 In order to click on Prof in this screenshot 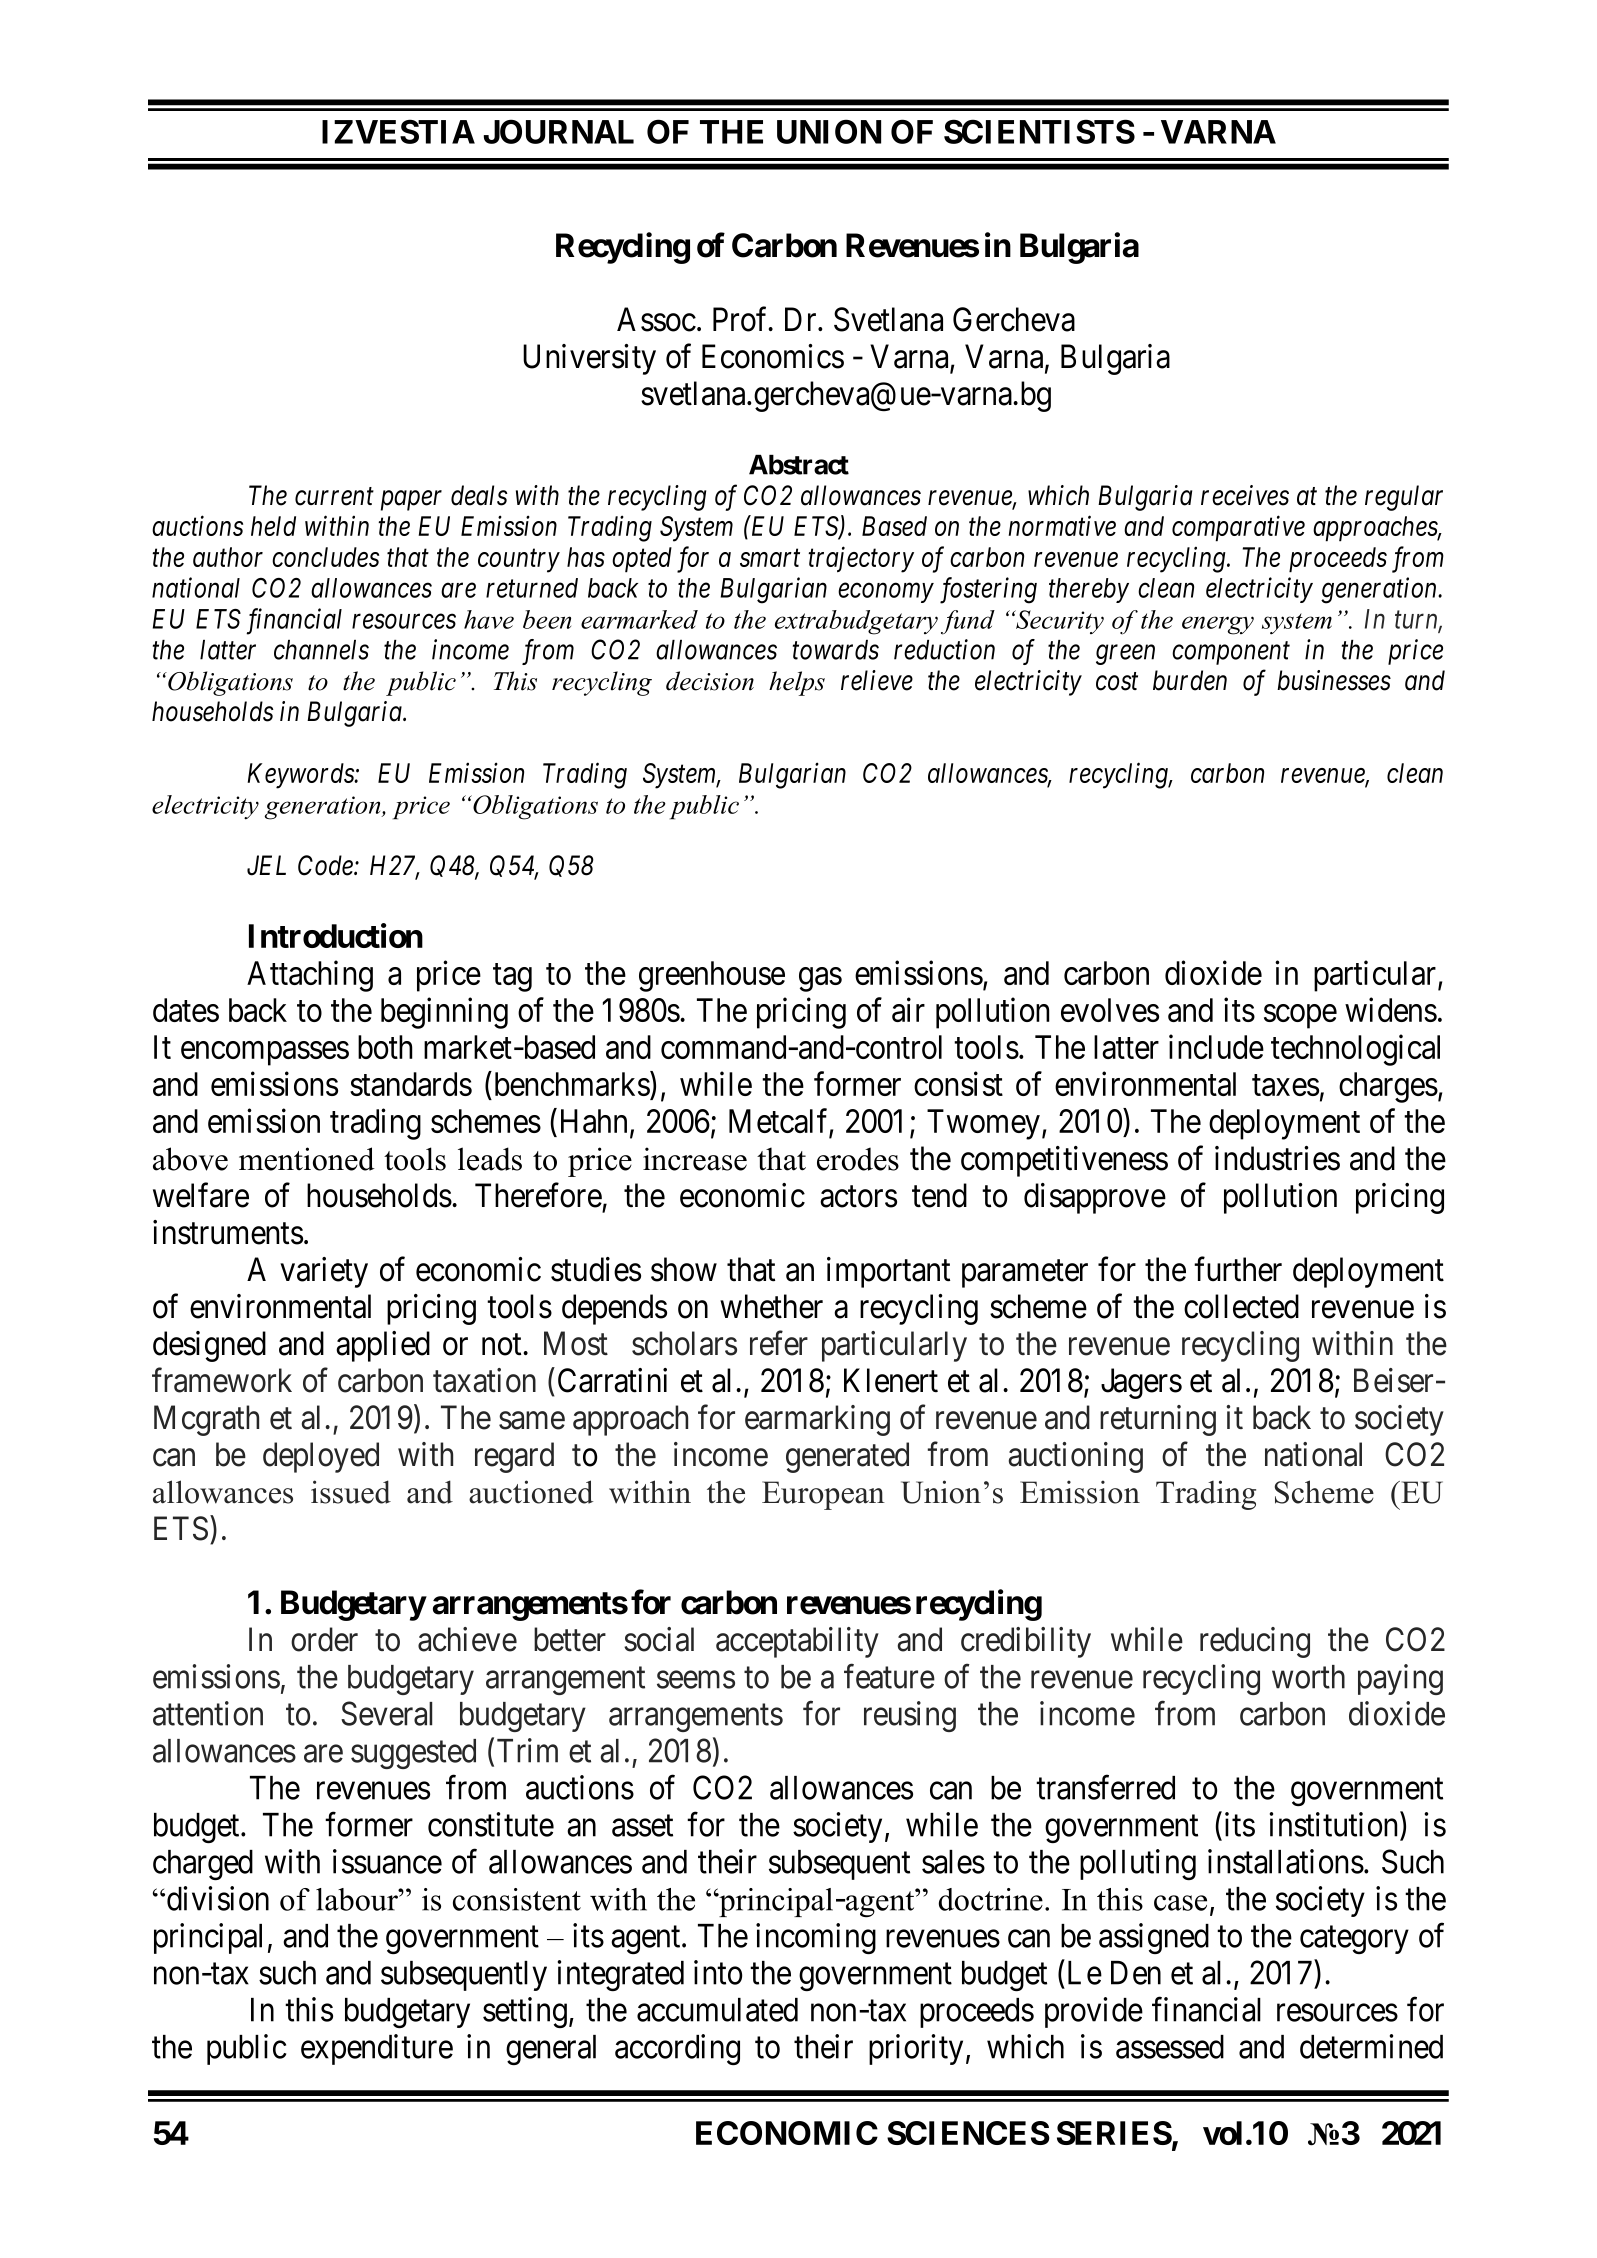, I will do `click(742, 319)`.
